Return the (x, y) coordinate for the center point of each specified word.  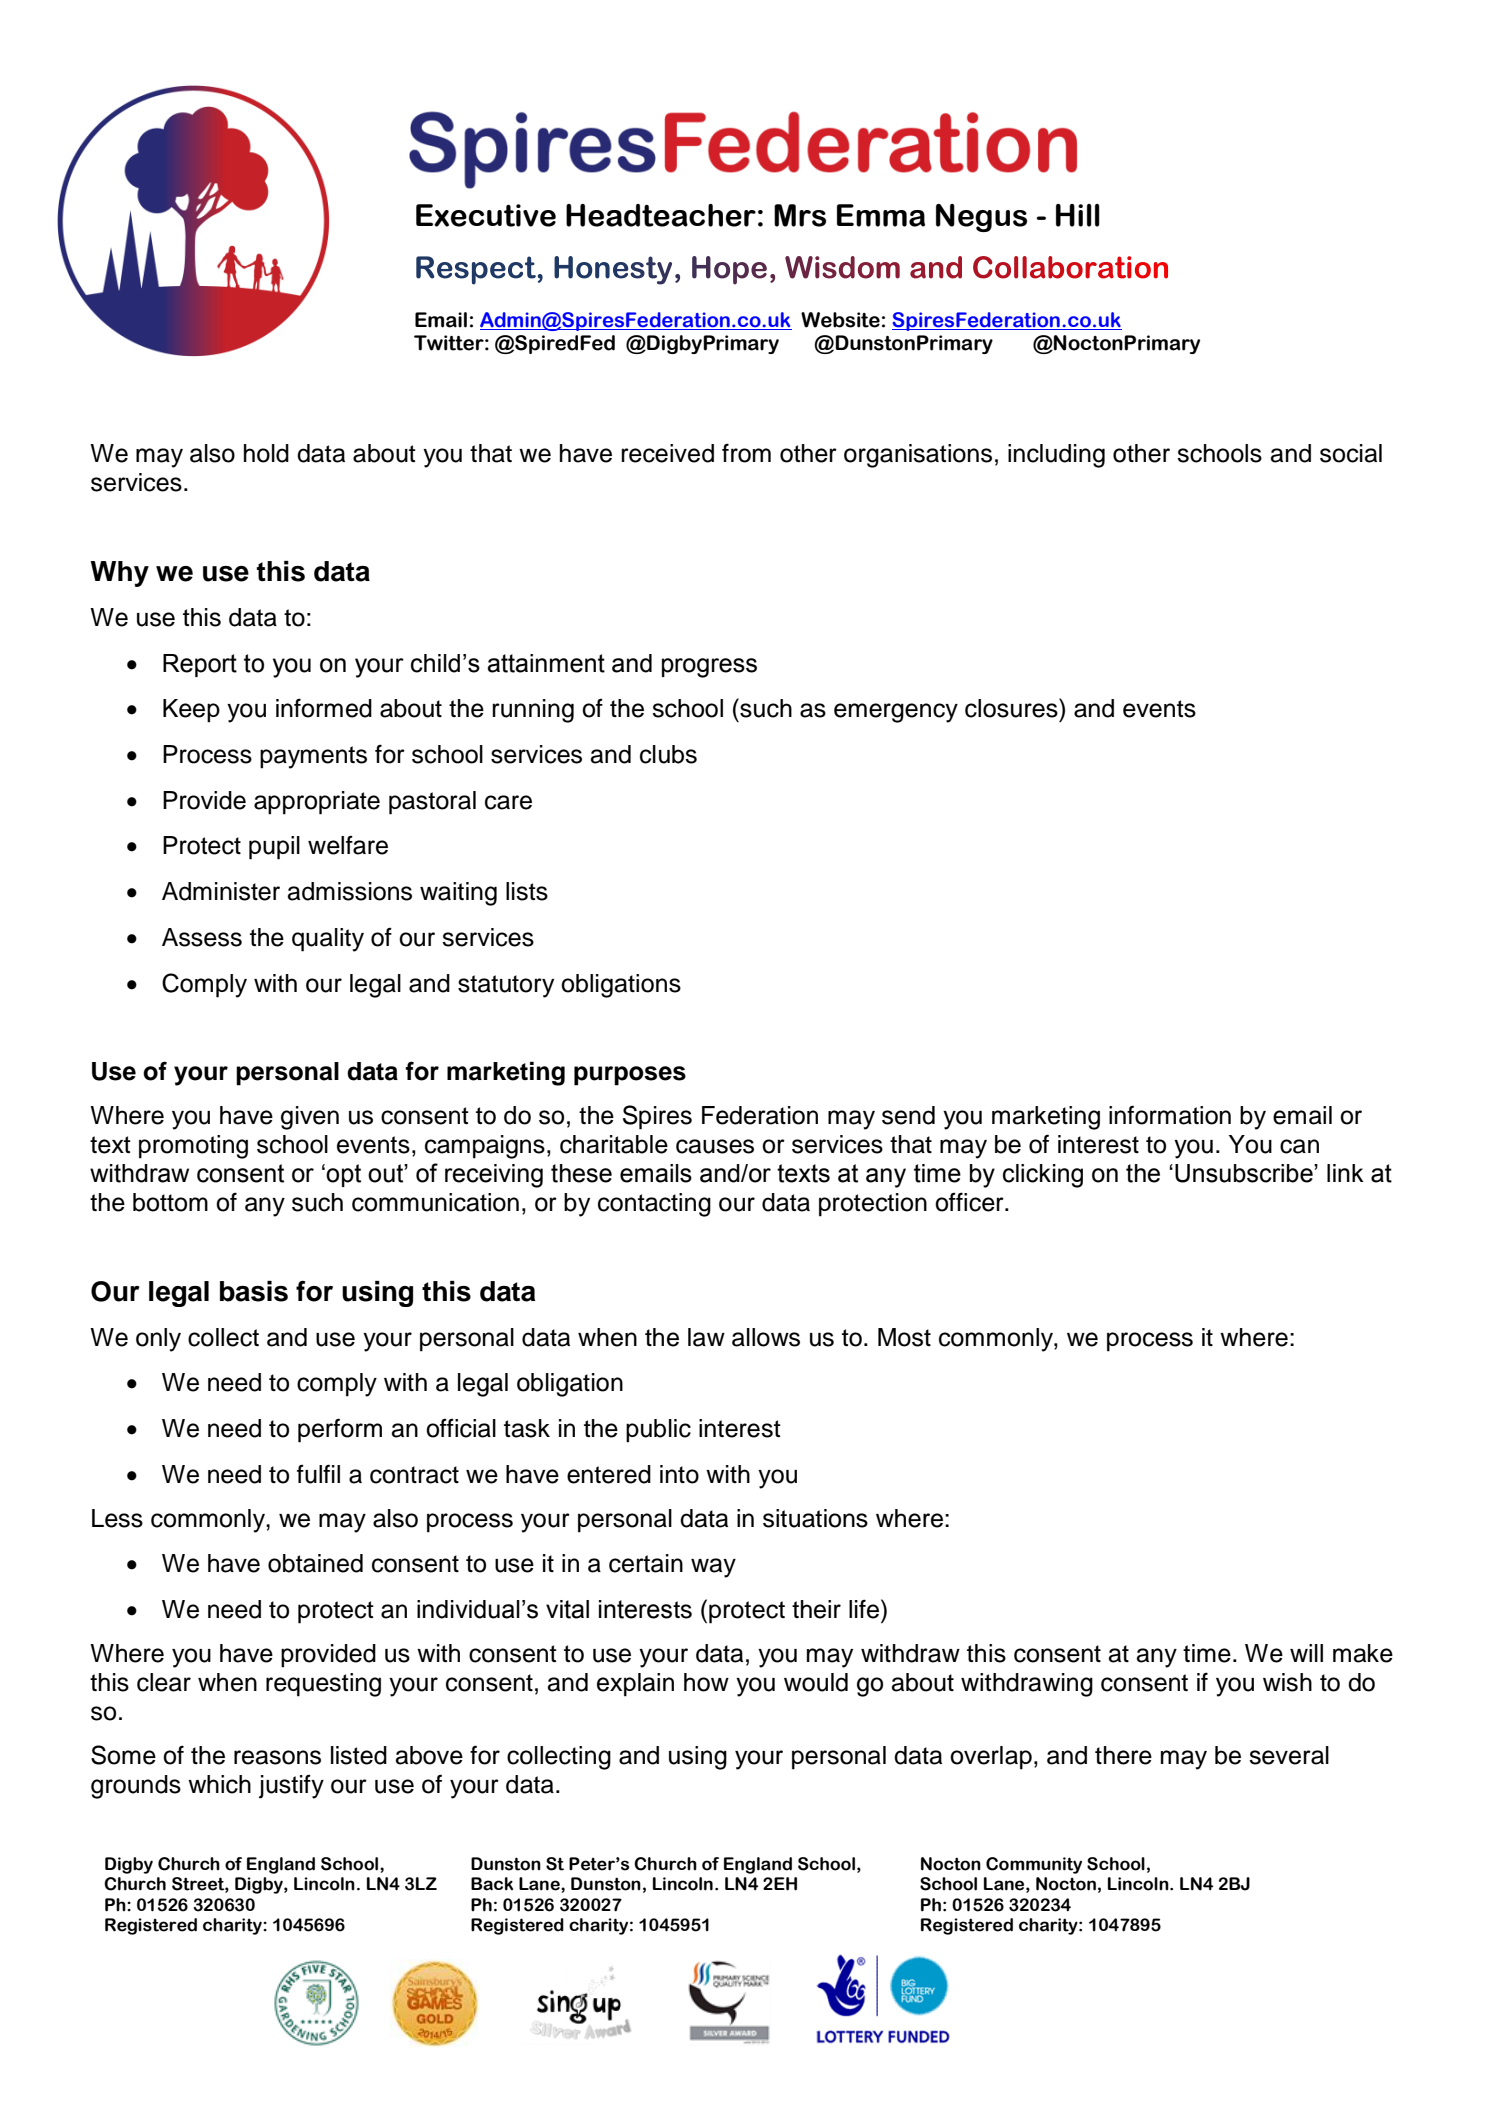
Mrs (800, 215)
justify (291, 1787)
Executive (486, 215)
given (310, 1118)
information (1170, 1115)
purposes (630, 1076)
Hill (1078, 215)
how (706, 1682)
